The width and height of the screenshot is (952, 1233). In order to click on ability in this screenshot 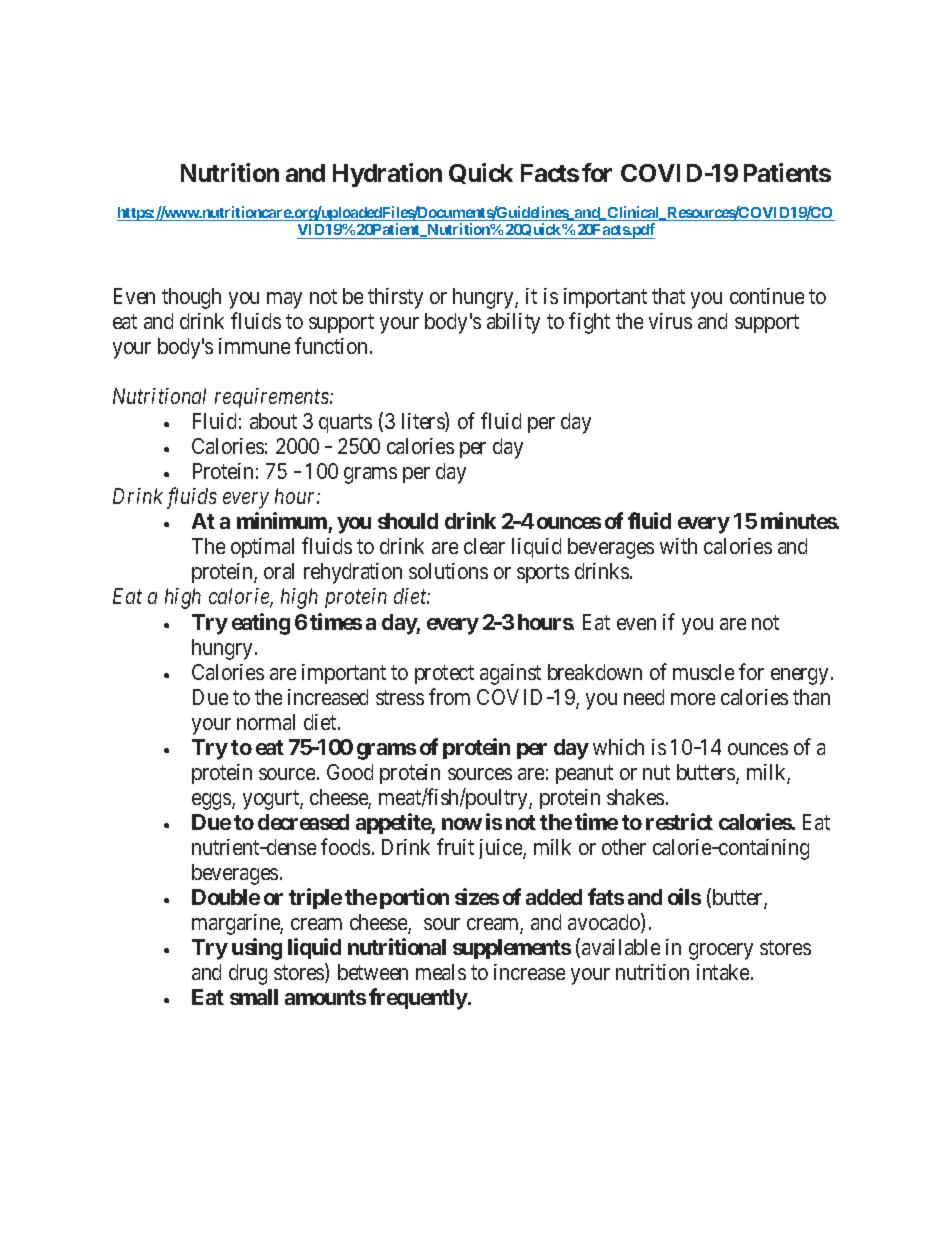, I will do `click(513, 323)`.
